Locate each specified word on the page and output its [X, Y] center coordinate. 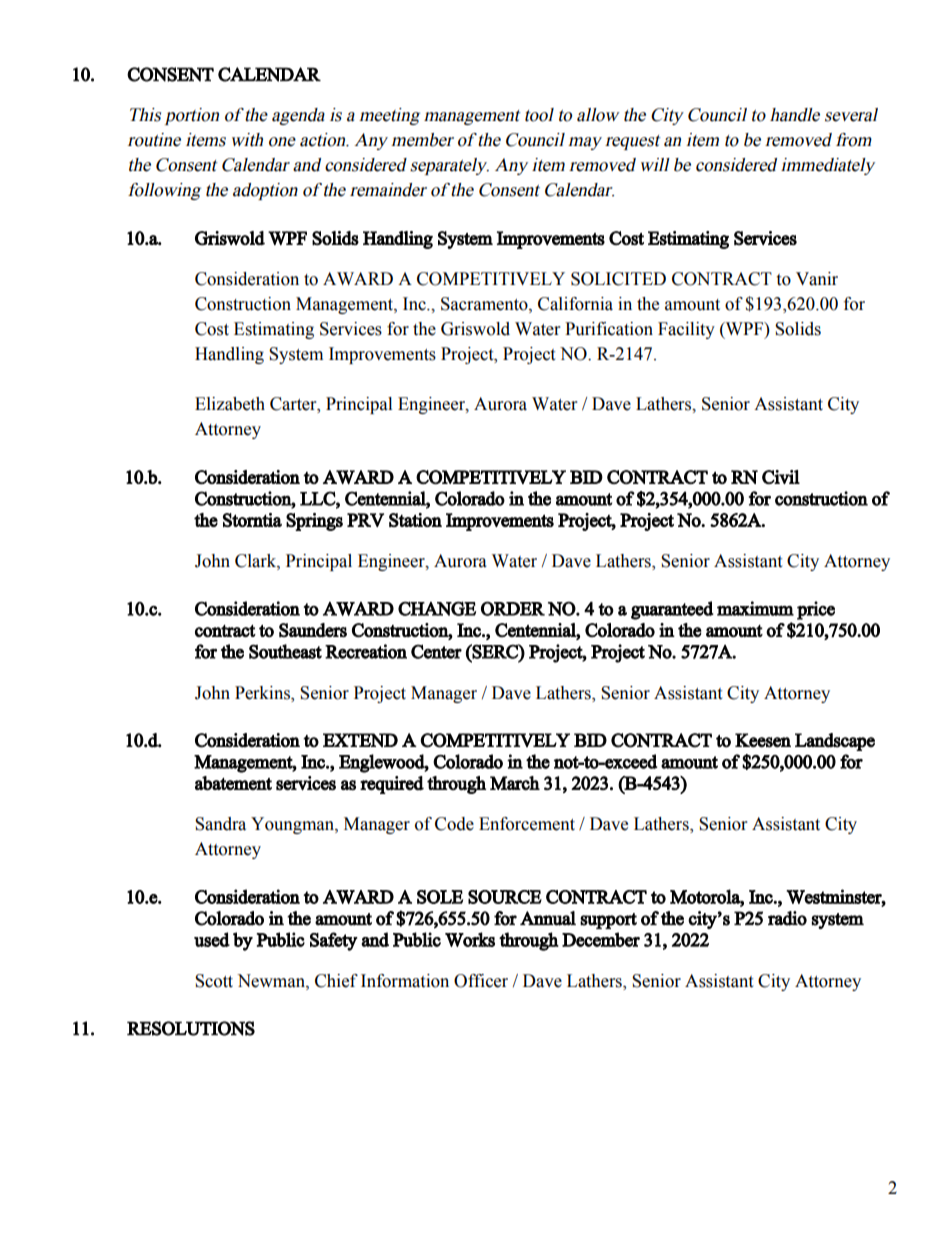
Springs [314, 522]
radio [787, 918]
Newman [272, 981]
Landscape [835, 742]
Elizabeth [230, 404]
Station [415, 520]
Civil [781, 477]
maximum [755, 608]
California [575, 304]
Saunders [313, 630]
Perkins [263, 693]
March [515, 783]
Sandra [220, 824]
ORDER [513, 608]
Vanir [817, 279]
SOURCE [505, 897]
